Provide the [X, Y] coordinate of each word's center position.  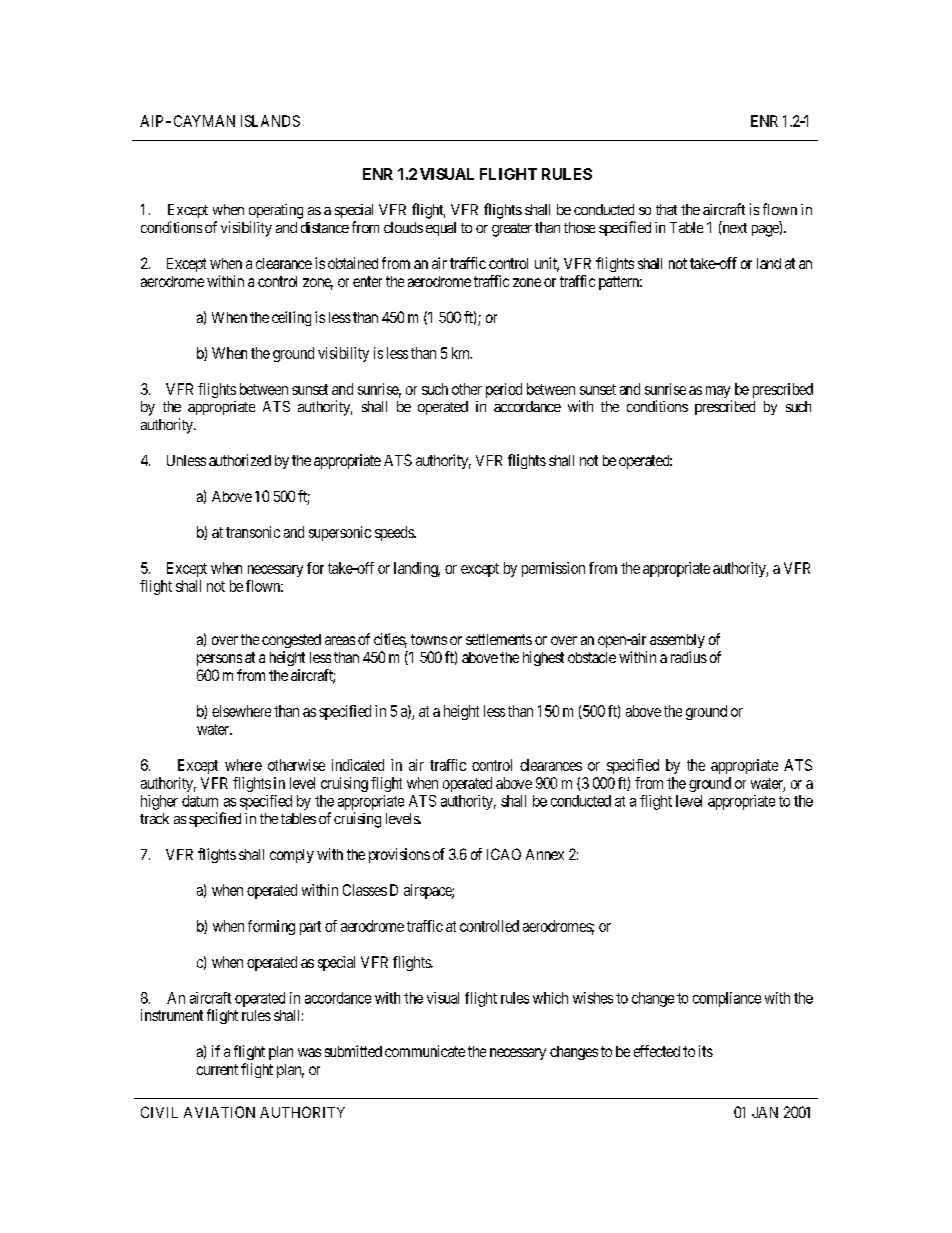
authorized [240, 460]
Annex [545, 854]
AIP [151, 121]
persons [219, 660]
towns [429, 639]
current [217, 1069]
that [666, 209]
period [504, 390]
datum [200, 801]
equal [441, 229]
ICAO [504, 854]
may [719, 393]
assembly [677, 641]
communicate [425, 1051]
